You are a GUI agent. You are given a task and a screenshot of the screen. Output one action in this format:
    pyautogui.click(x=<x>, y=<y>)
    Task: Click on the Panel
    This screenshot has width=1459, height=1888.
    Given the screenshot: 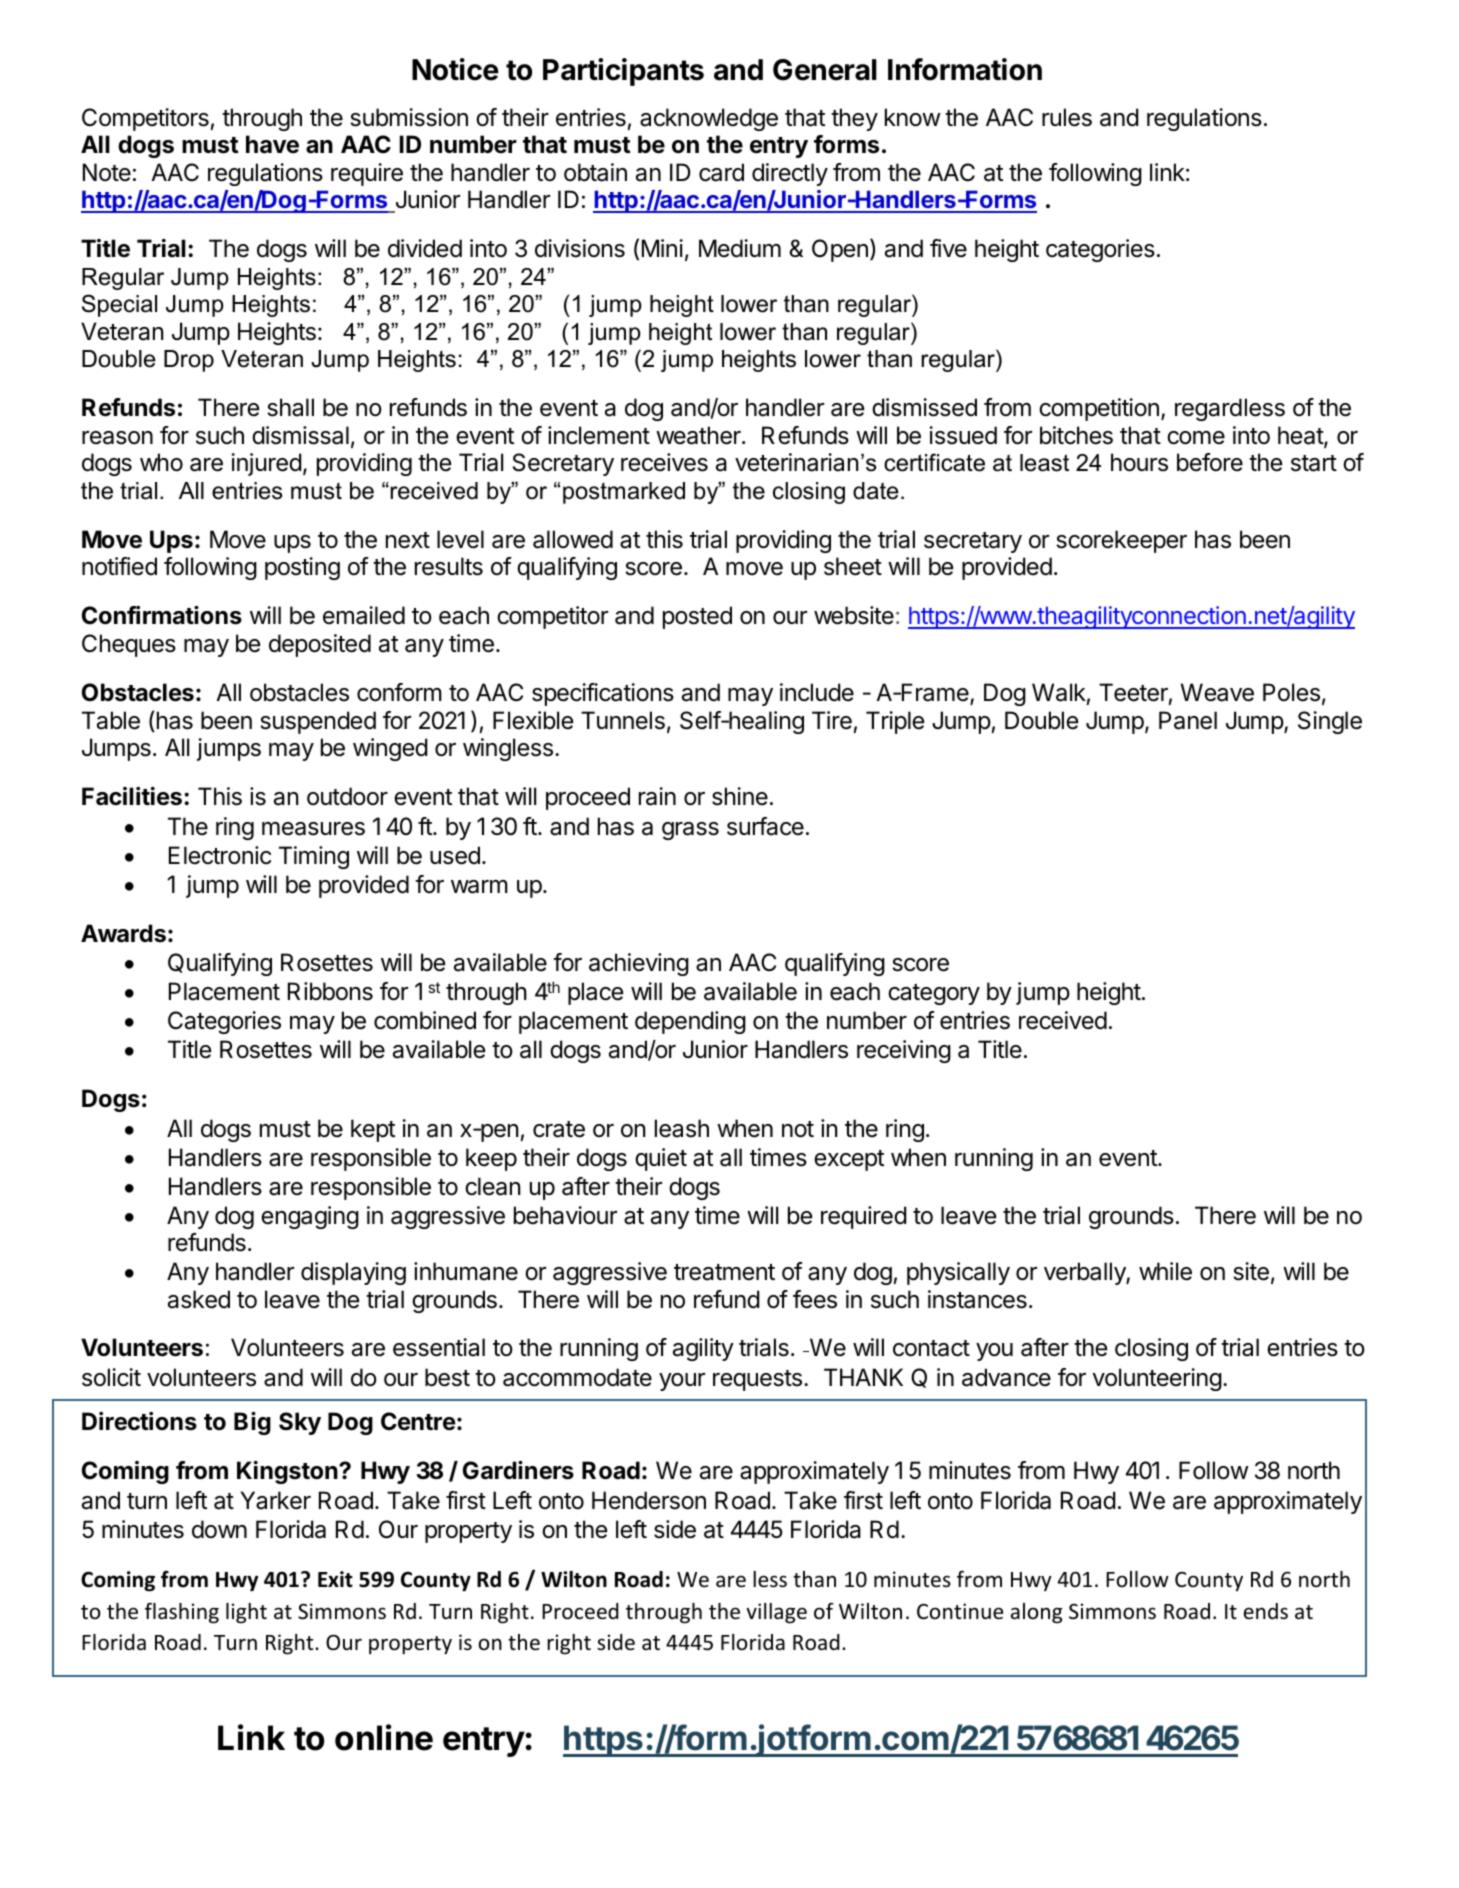 What is the action you would take?
    pyautogui.click(x=1188, y=720)
